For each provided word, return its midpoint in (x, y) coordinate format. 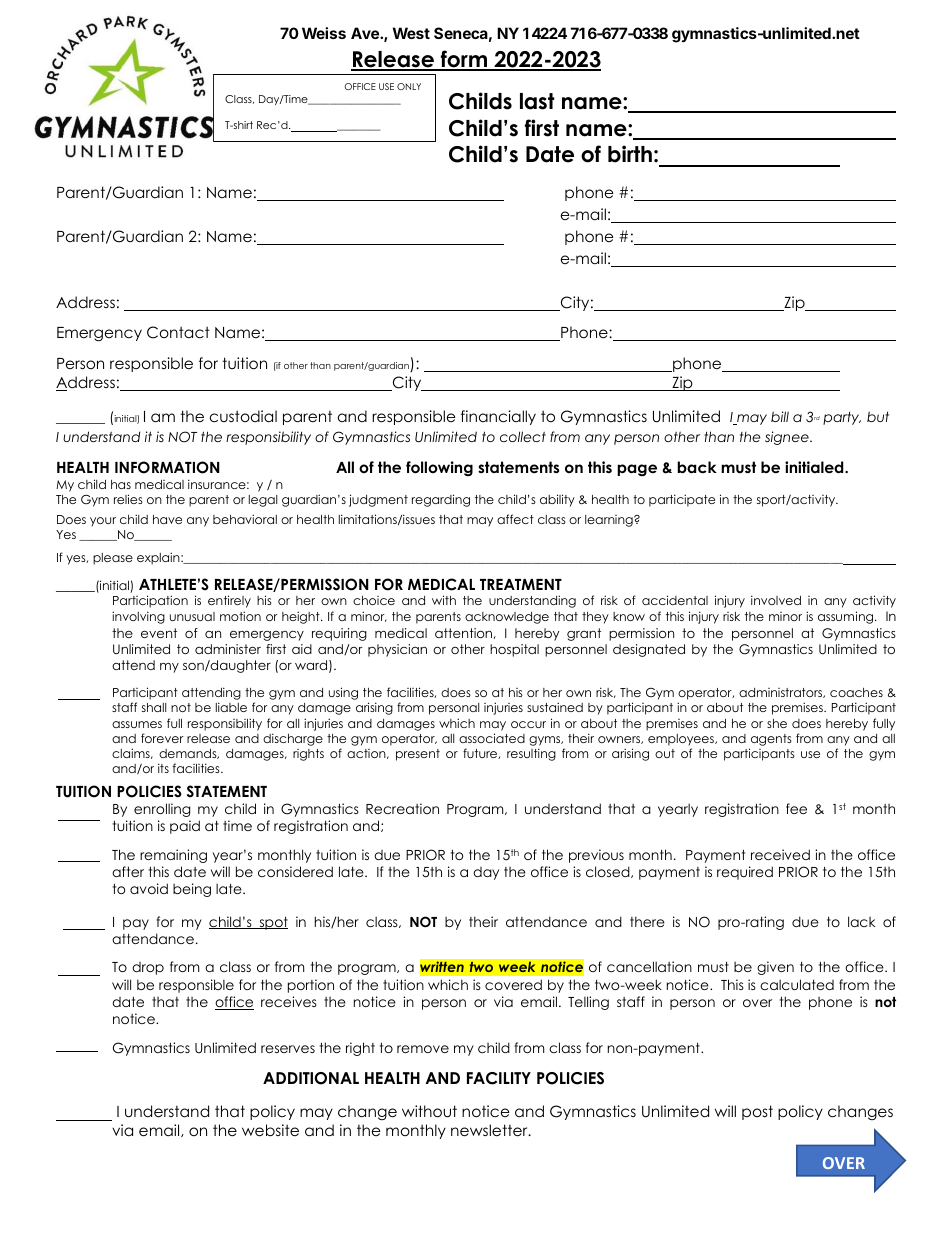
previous (596, 856)
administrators (782, 693)
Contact (178, 332)
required (745, 873)
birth (630, 154)
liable (231, 707)
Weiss (324, 33)
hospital (514, 650)
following (439, 469)
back (697, 467)
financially (498, 417)
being (192, 890)
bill (780, 416)
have (167, 519)
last (537, 101)
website (270, 1130)
